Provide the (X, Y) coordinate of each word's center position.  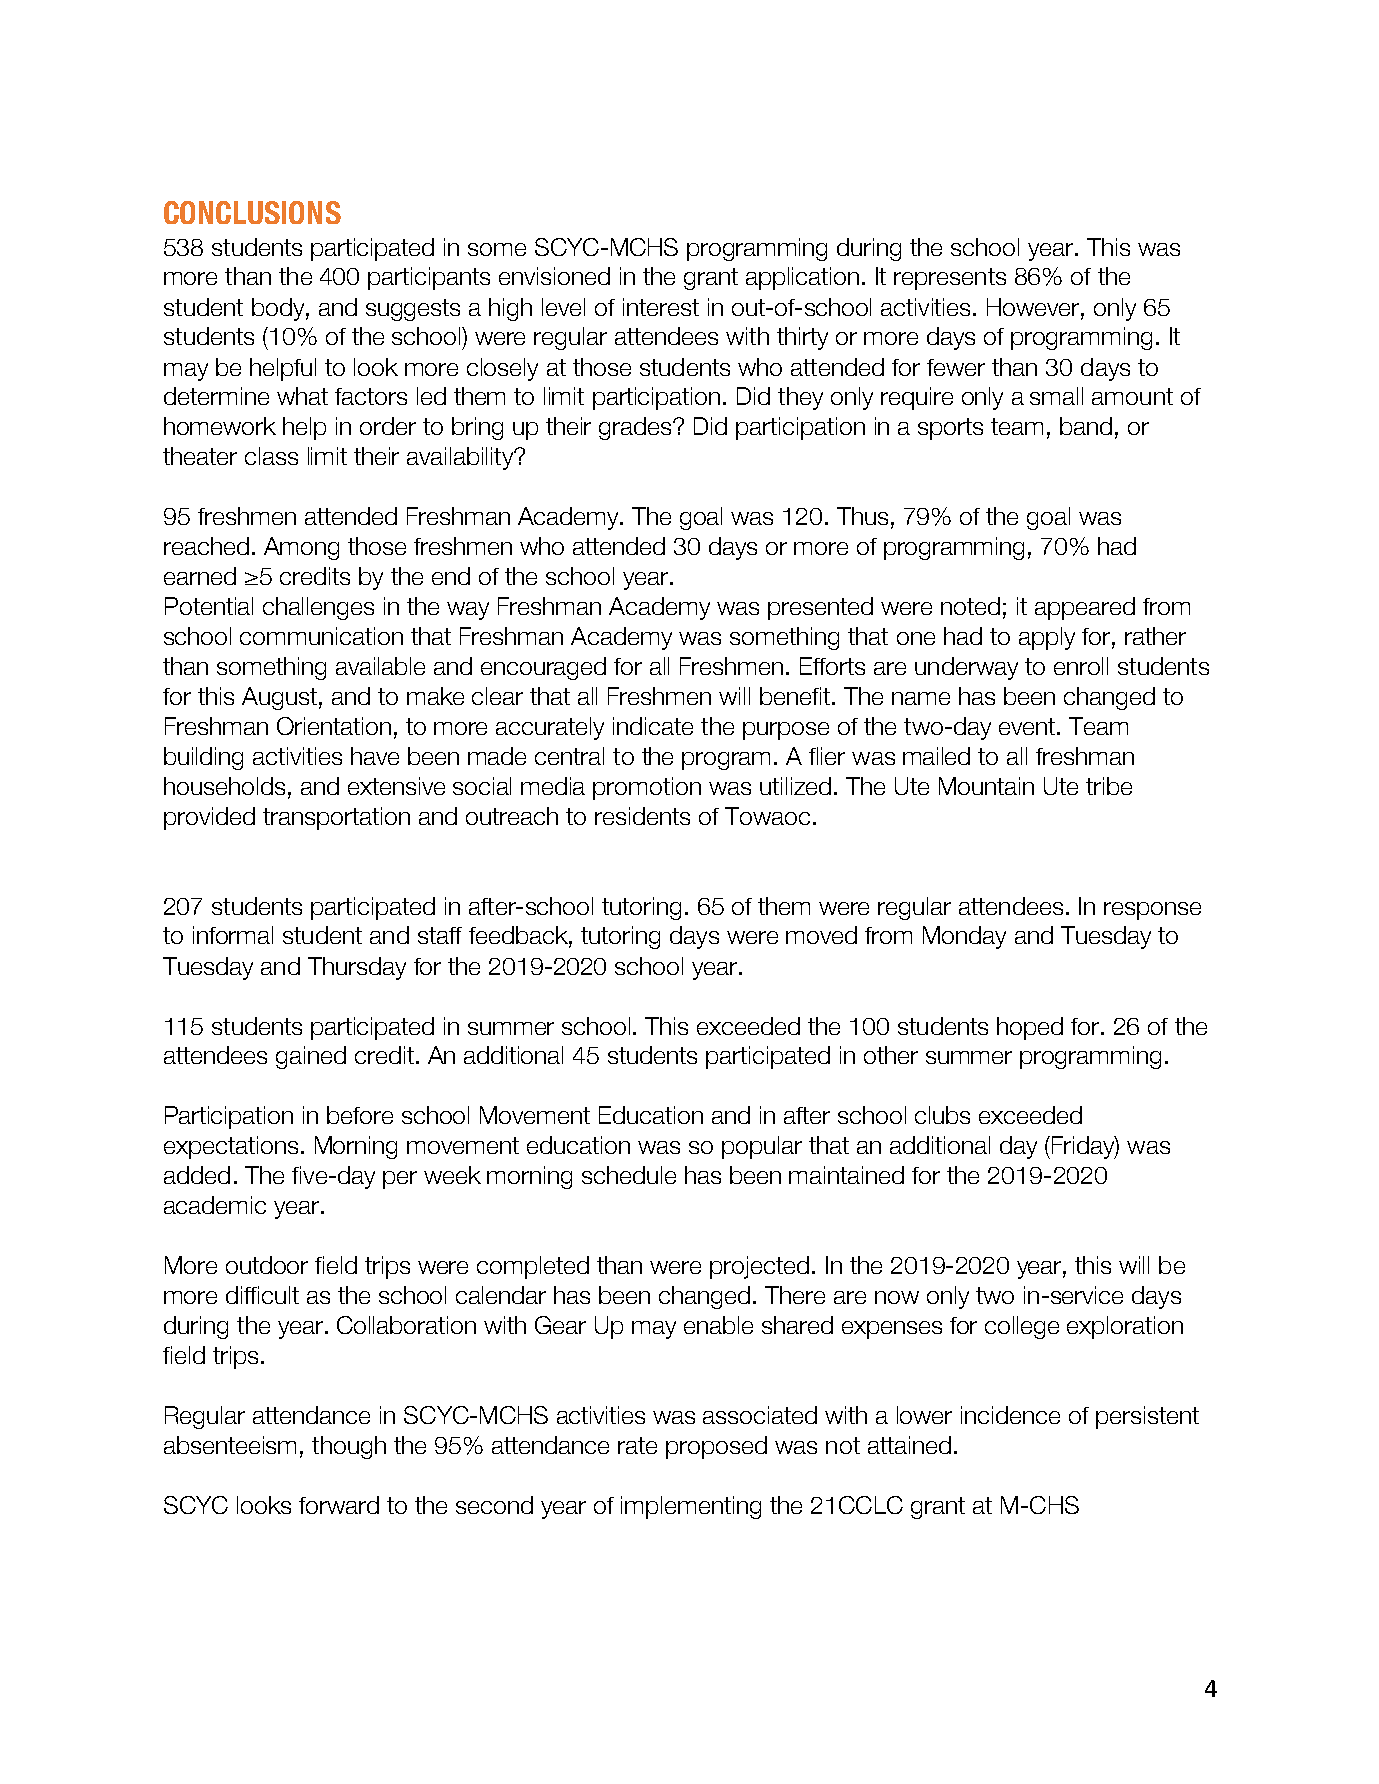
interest (661, 307)
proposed (716, 1447)
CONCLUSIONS (252, 212)
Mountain (986, 786)
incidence (1010, 1415)
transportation (336, 818)
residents (642, 816)
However (1034, 307)
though (349, 1447)
